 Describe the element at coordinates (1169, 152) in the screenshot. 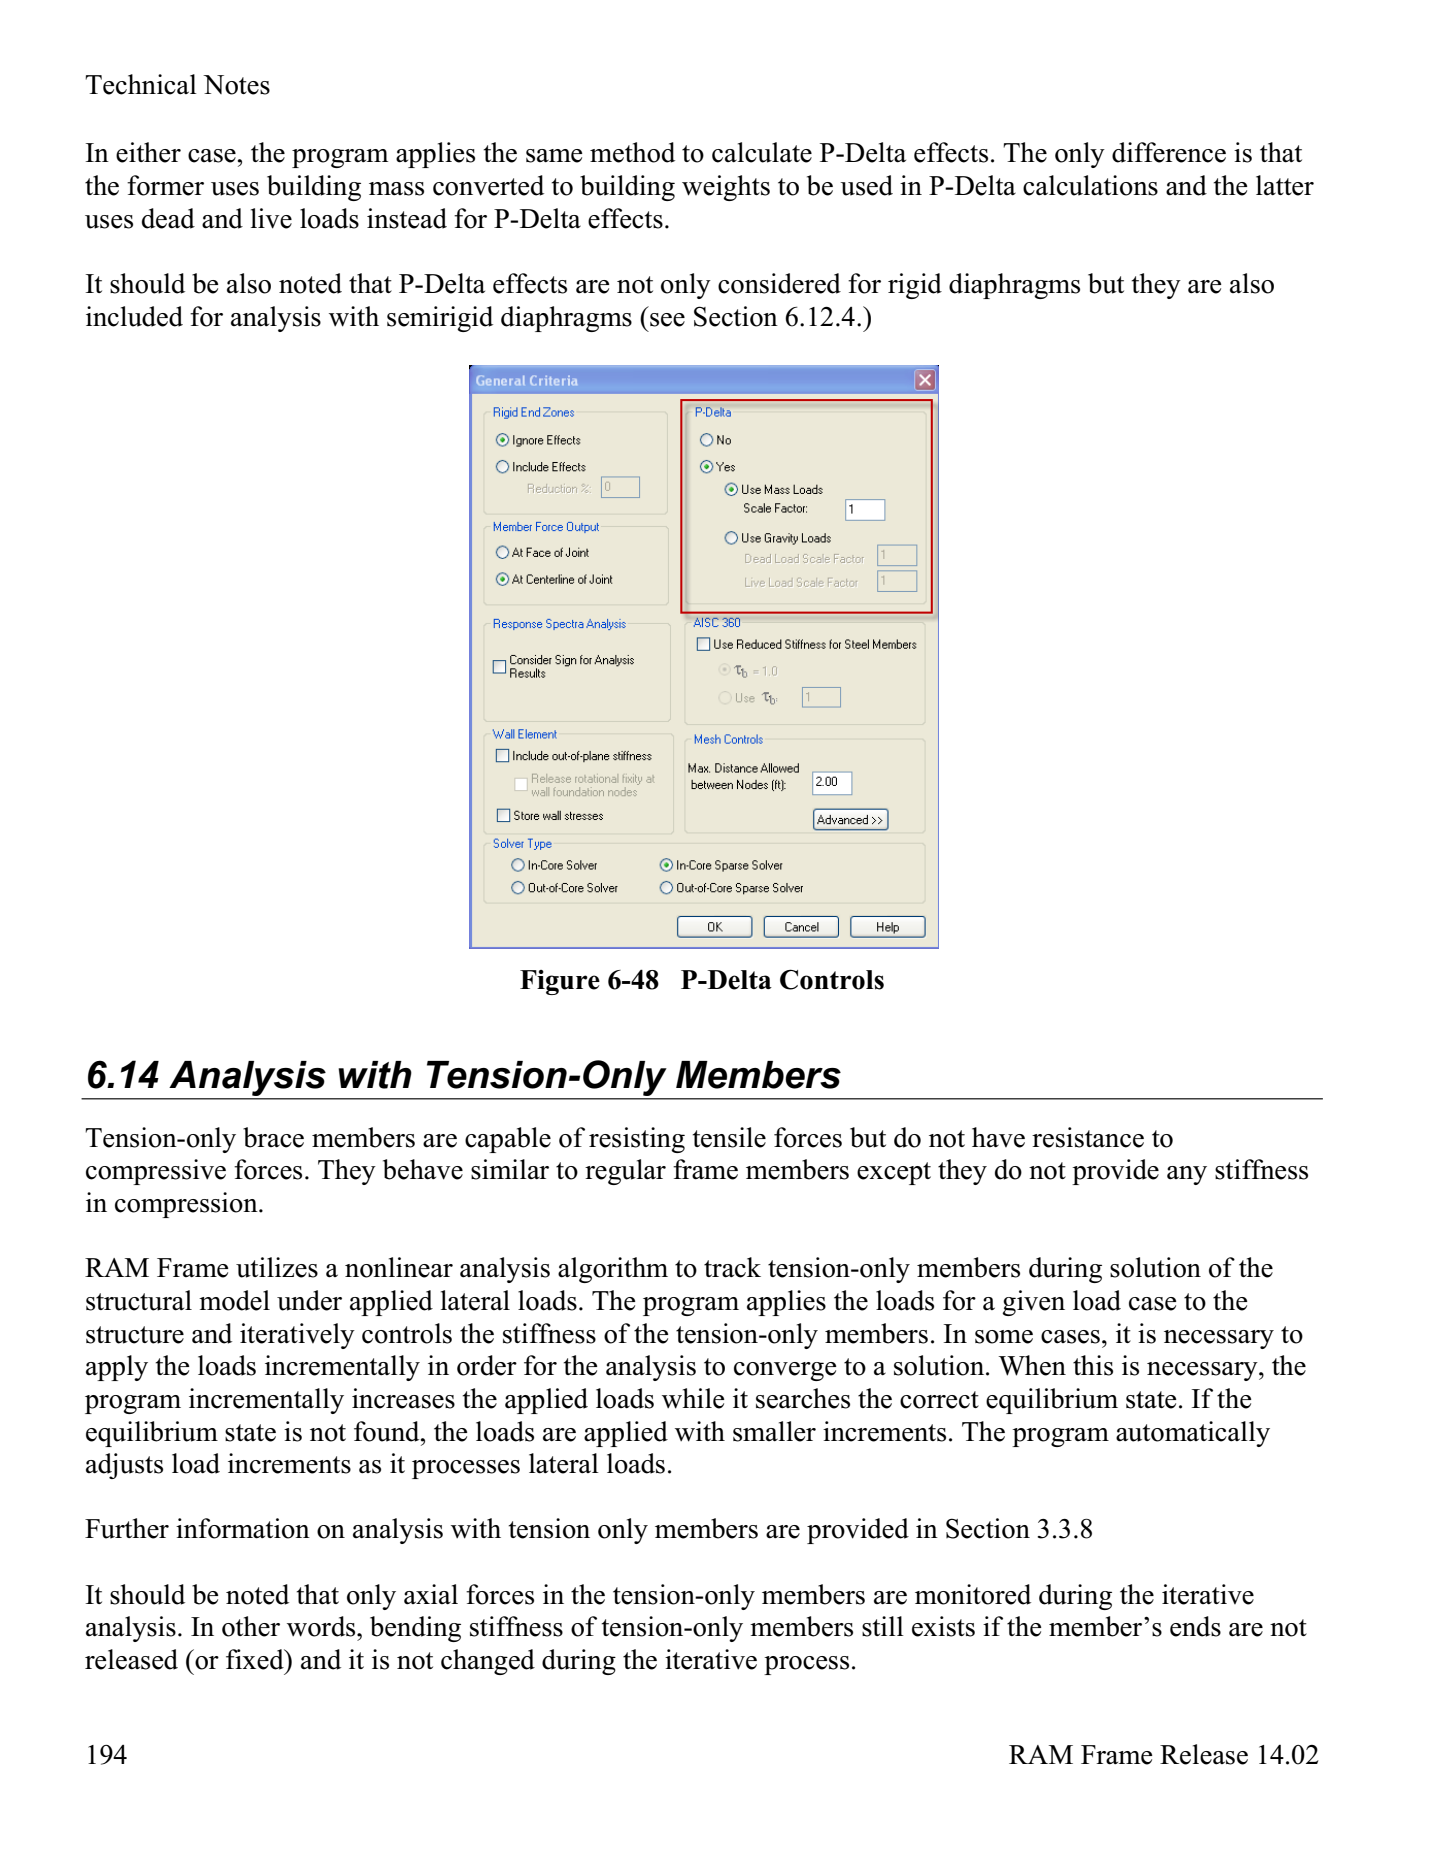

I see `difference` at that location.
